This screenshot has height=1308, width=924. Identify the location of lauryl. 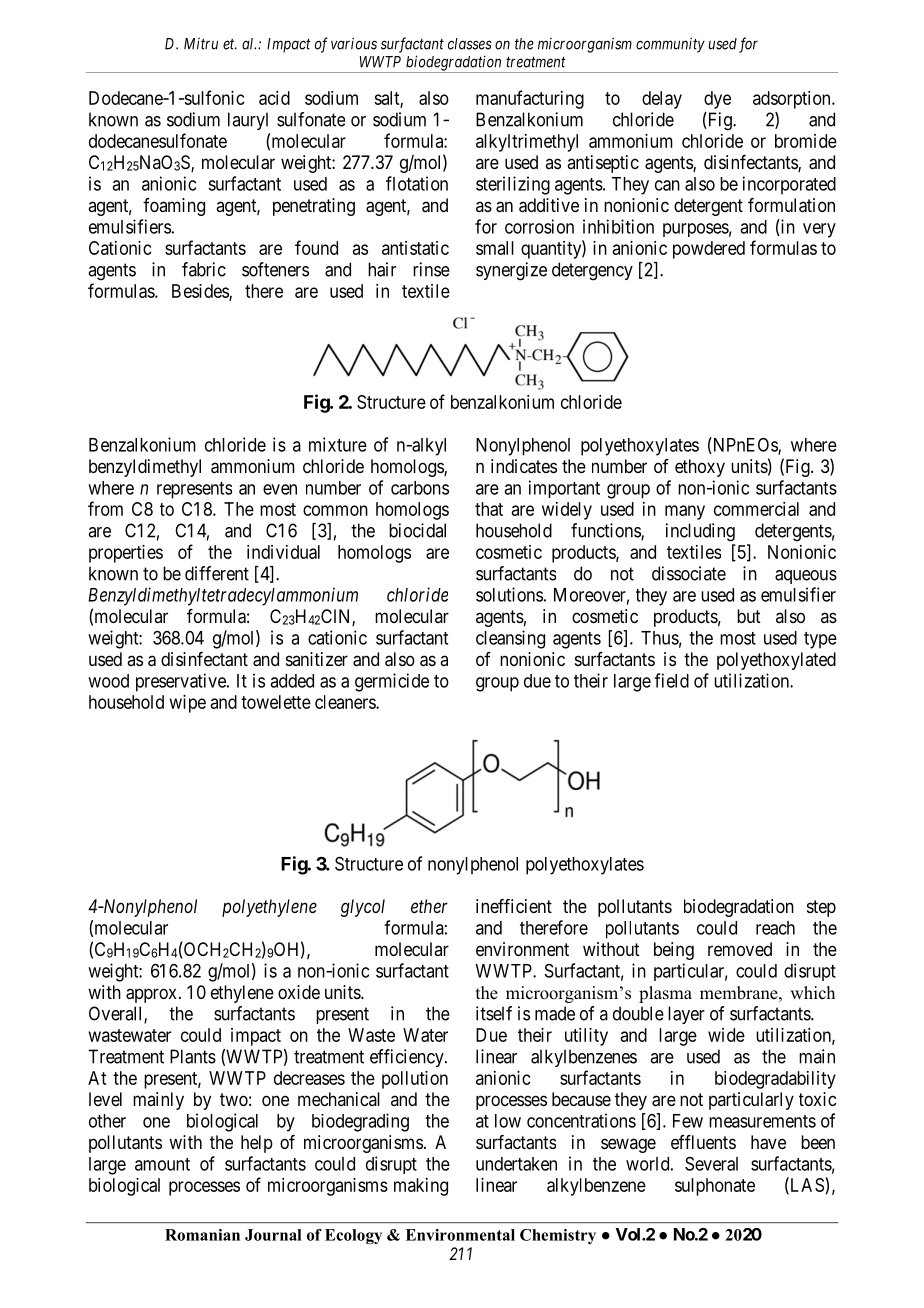
(248, 121).
